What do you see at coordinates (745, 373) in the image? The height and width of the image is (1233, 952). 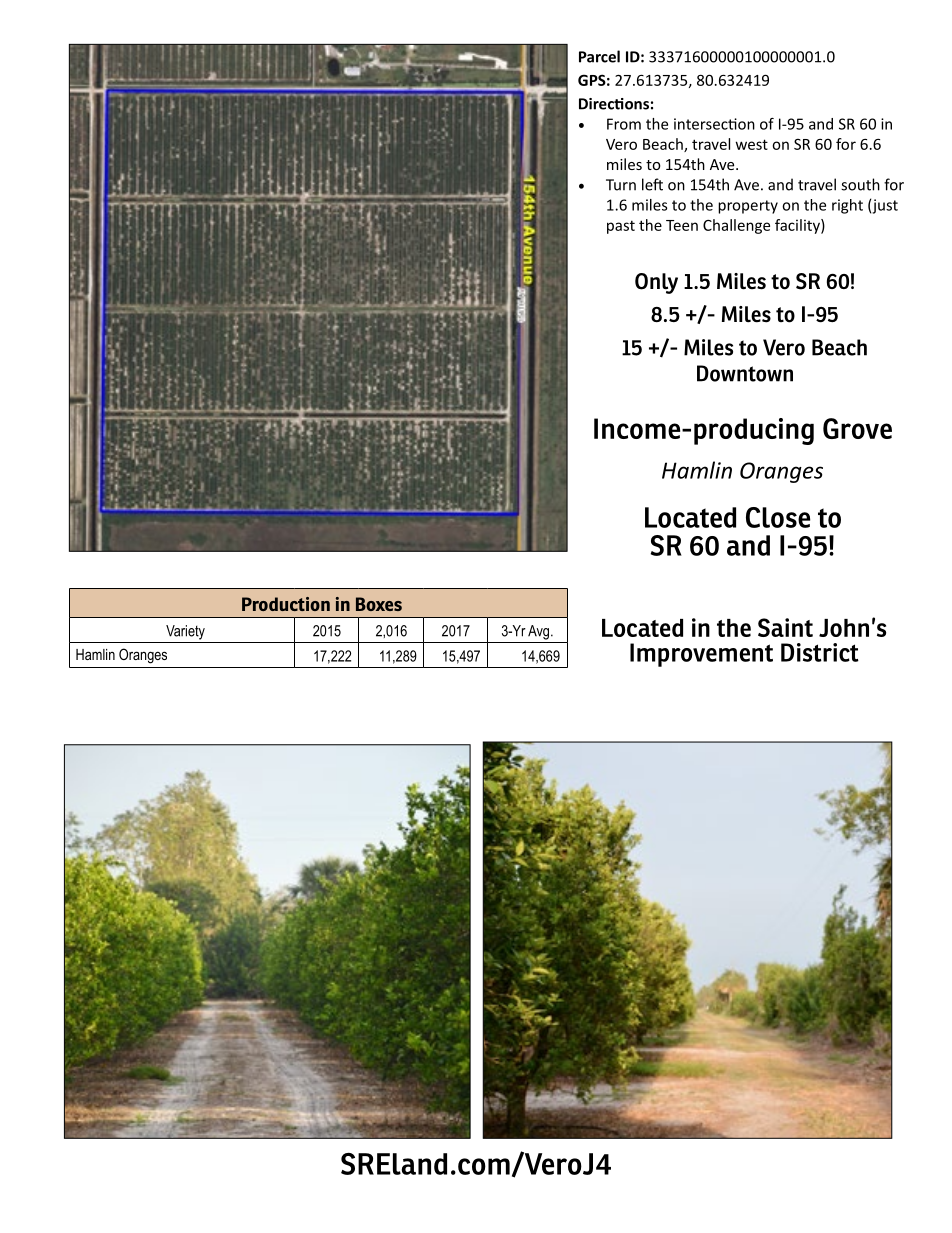 I see `Downtown` at bounding box center [745, 373].
